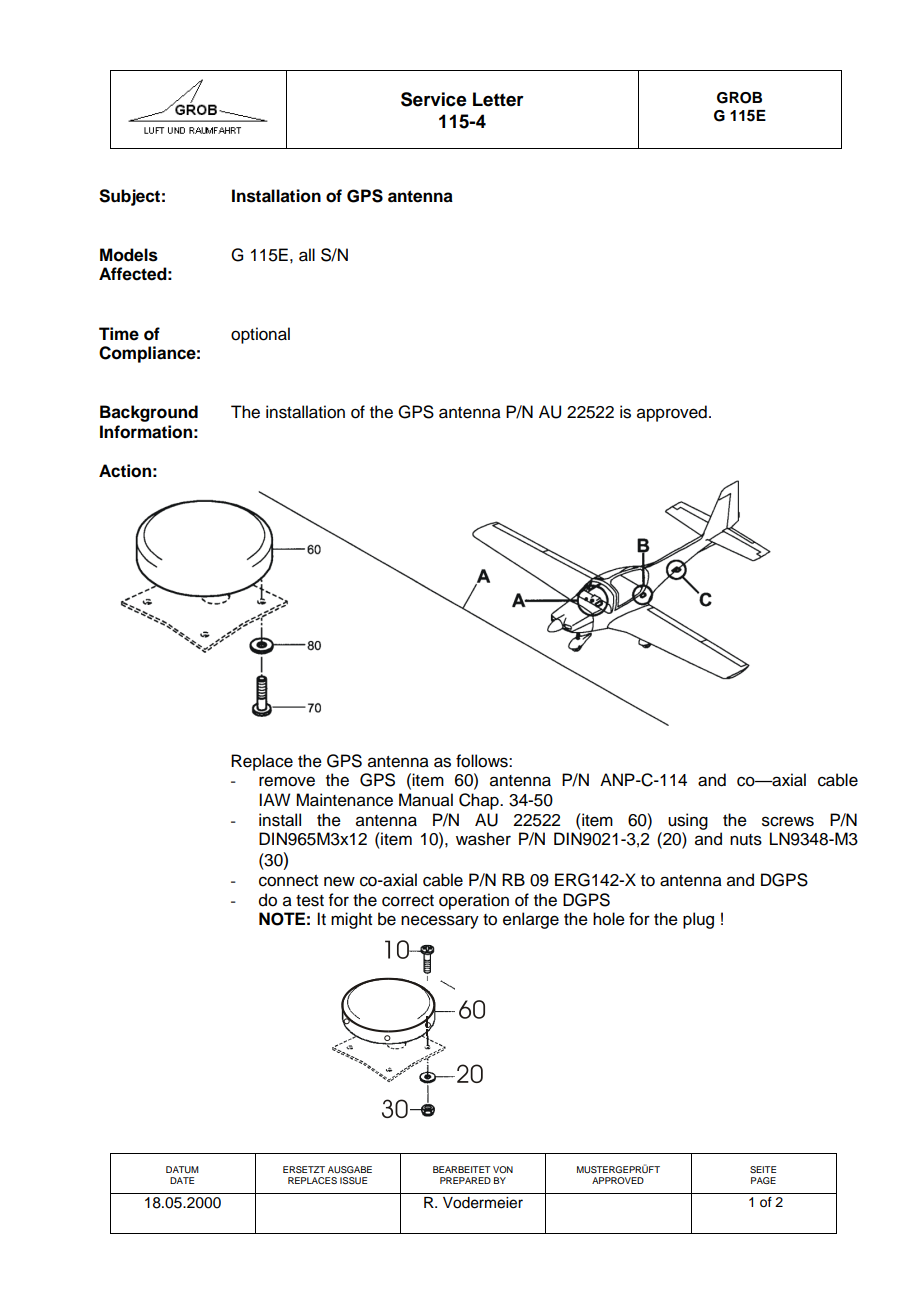 Image resolution: width=924 pixels, height=1308 pixels. Describe the element at coordinates (260, 335) in the screenshot. I see `optional` at that location.
